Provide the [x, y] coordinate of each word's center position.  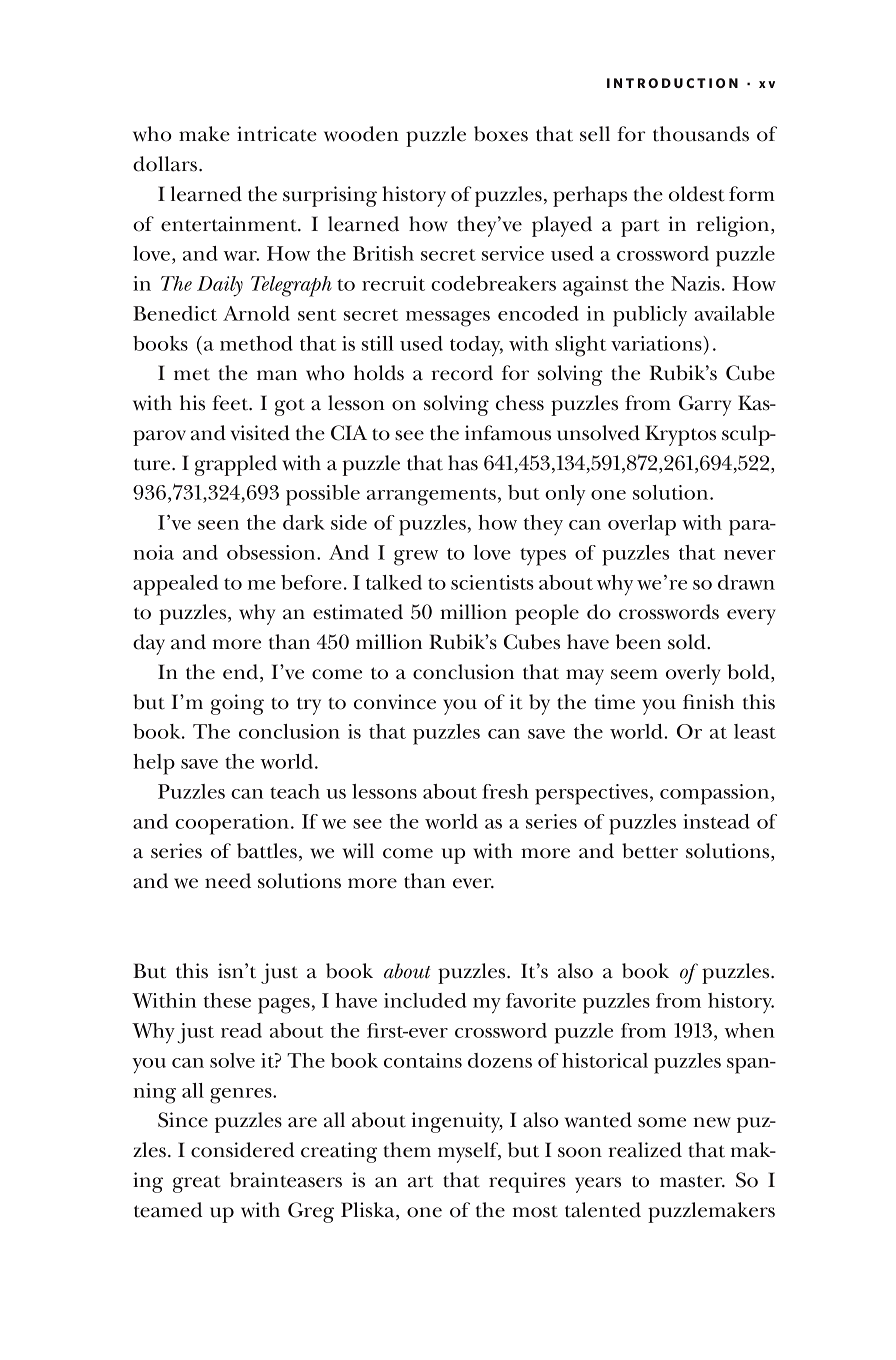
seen [218, 525]
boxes [501, 134]
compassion [716, 794]
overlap [642, 525]
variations [657, 343]
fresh [505, 791]
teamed [168, 1210]
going [237, 704]
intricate [277, 134]
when [749, 1030]
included [425, 1000]
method [256, 343]
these [227, 1000]
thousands [701, 134]
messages [448, 319]
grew [416, 558]
